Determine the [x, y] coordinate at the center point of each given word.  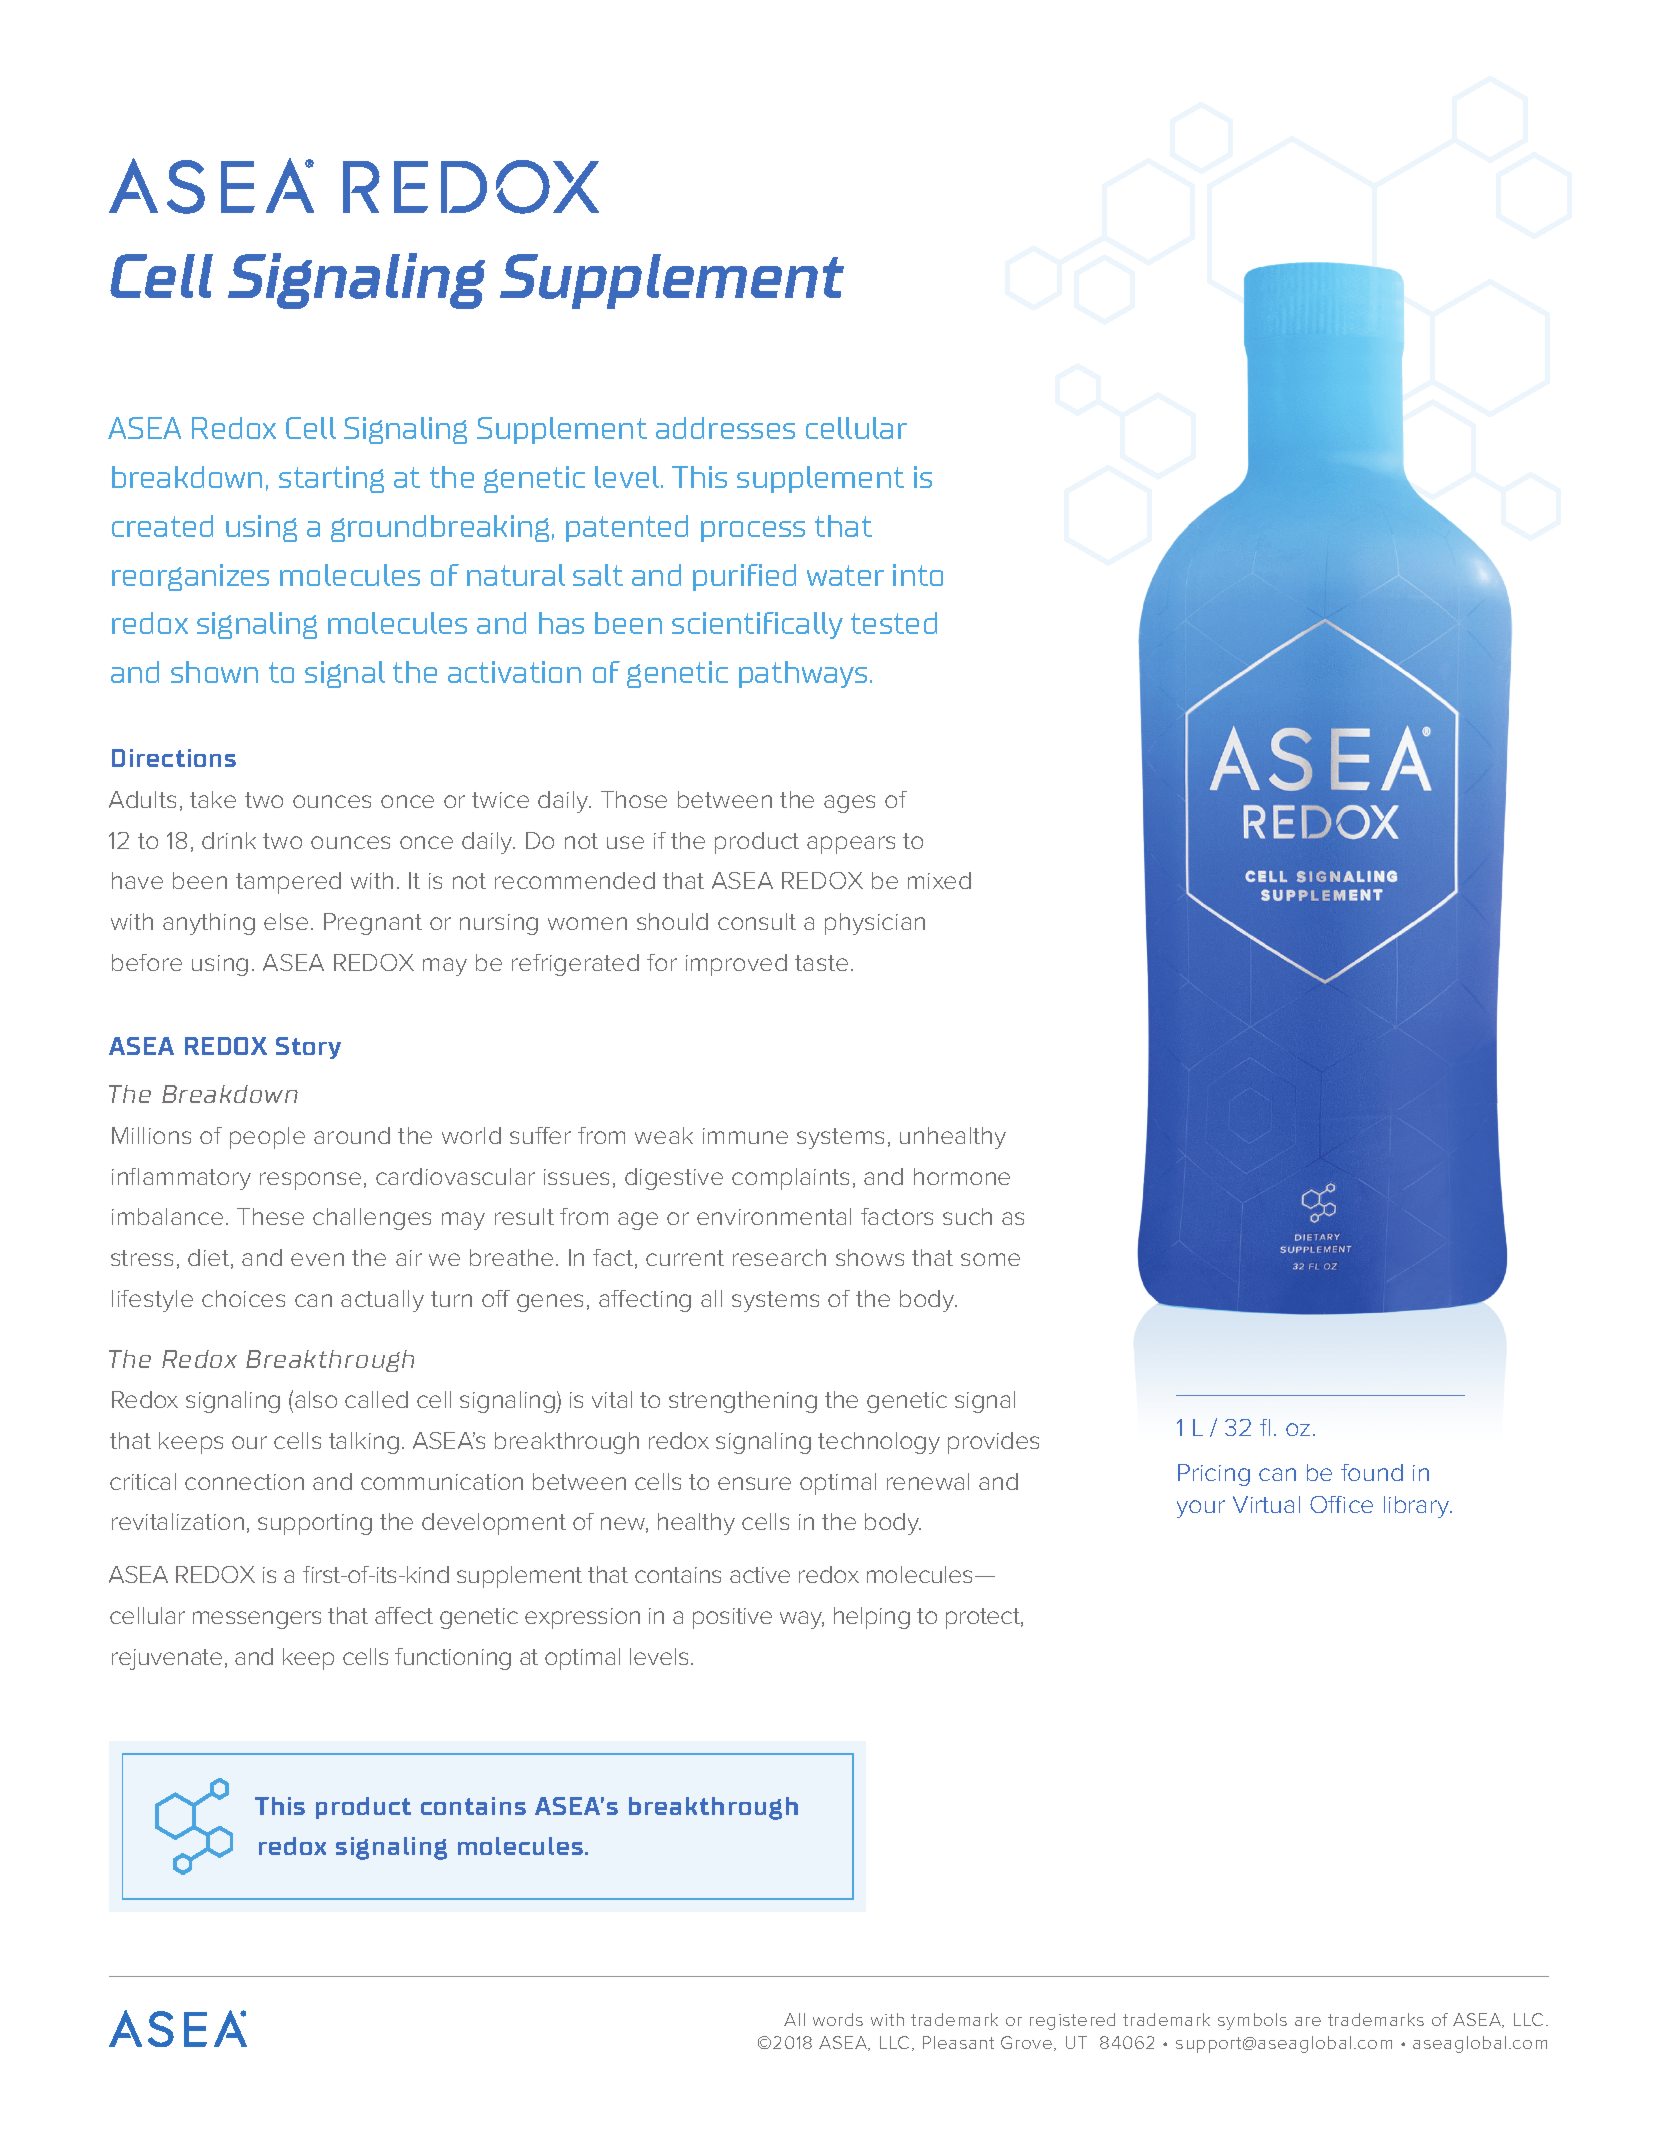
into [918, 575]
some [990, 1259]
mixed [939, 880]
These [270, 1216]
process [753, 531]
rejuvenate [167, 1659]
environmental [774, 1216]
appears [851, 845]
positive [732, 1618]
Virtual [1266, 1504]
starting [331, 479]
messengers [257, 1620]
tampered [288, 883]
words [838, 2019]
